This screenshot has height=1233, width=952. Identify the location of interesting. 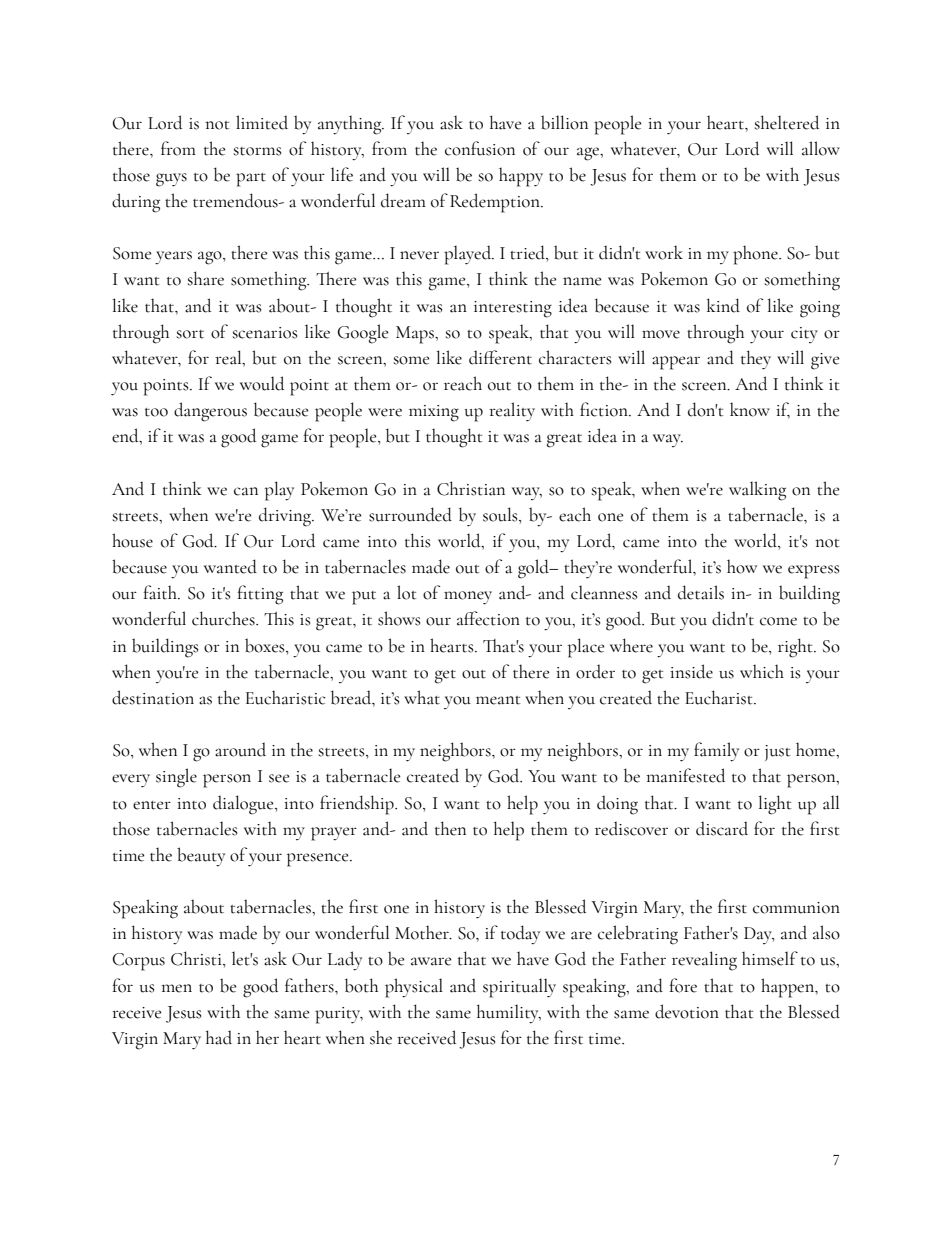
(513, 309).
